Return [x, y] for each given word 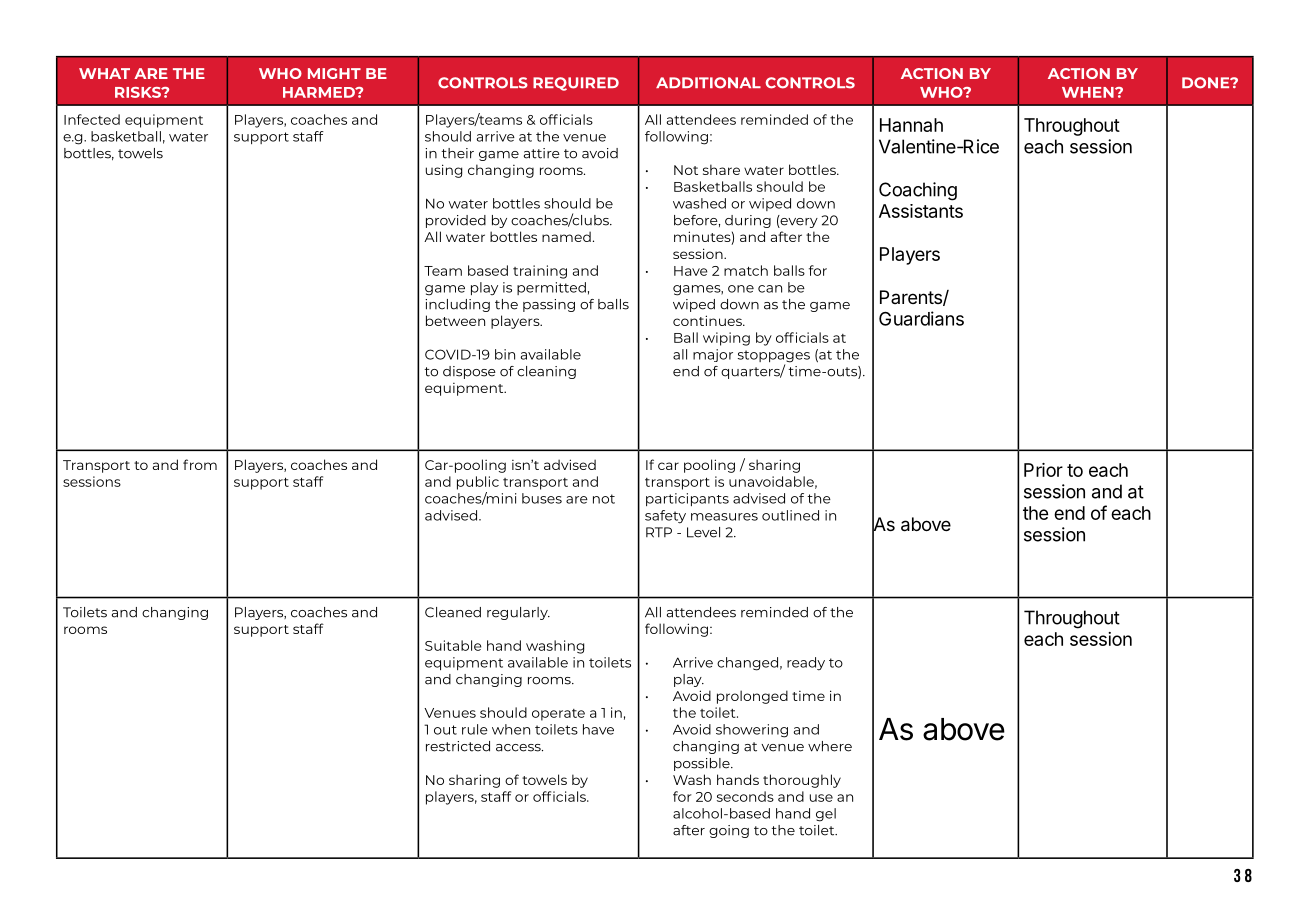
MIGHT [334, 73]
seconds [745, 796]
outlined [790, 515]
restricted [458, 746]
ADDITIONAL [708, 83]
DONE [1207, 83]
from [200, 464]
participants [687, 499]
